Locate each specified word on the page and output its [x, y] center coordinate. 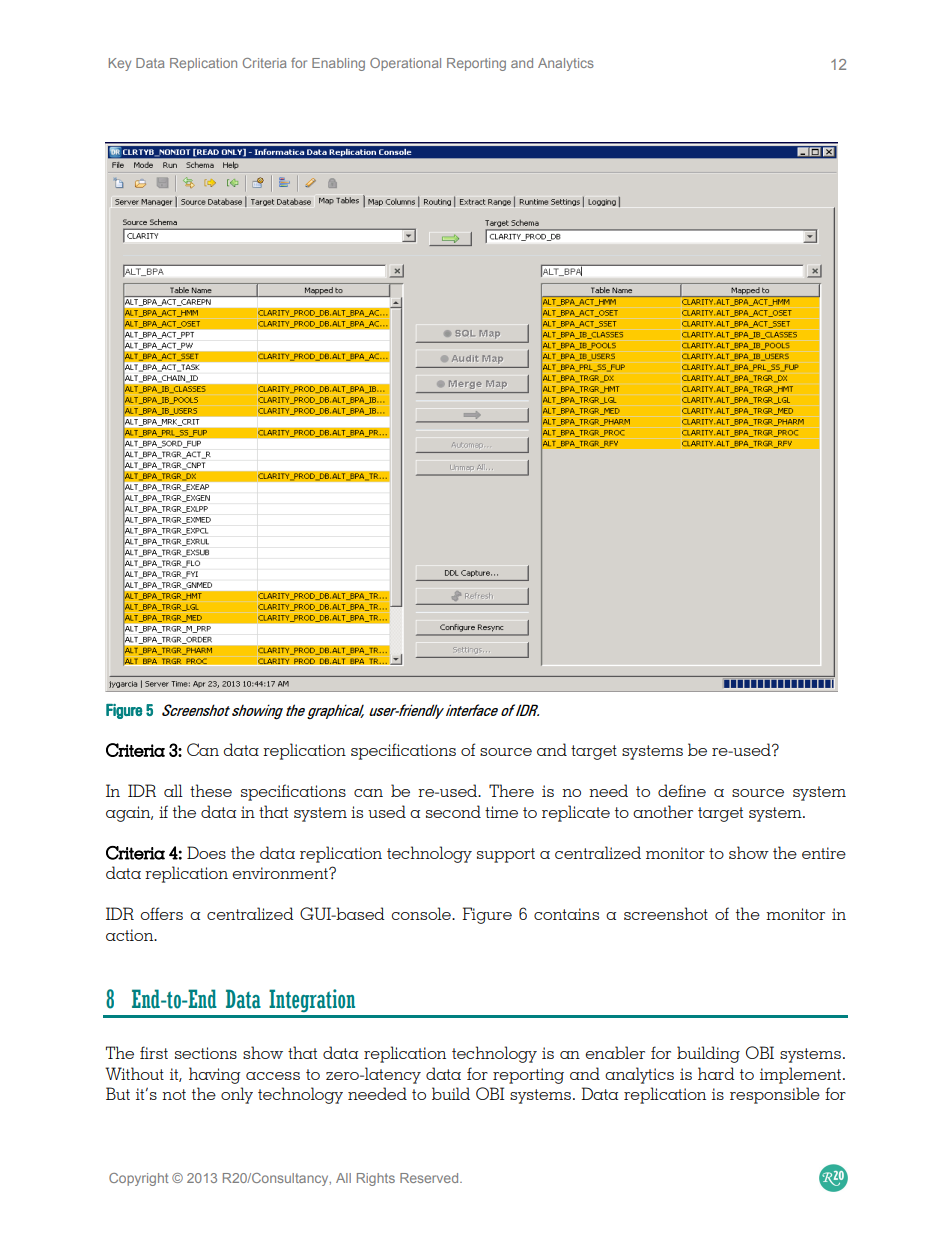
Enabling [338, 64]
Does [206, 852]
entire [824, 853]
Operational [405, 64]
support [506, 855]
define [682, 790]
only [237, 1095]
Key [120, 64]
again [129, 814]
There [511, 790]
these [211, 790]
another [663, 811]
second [453, 811]
